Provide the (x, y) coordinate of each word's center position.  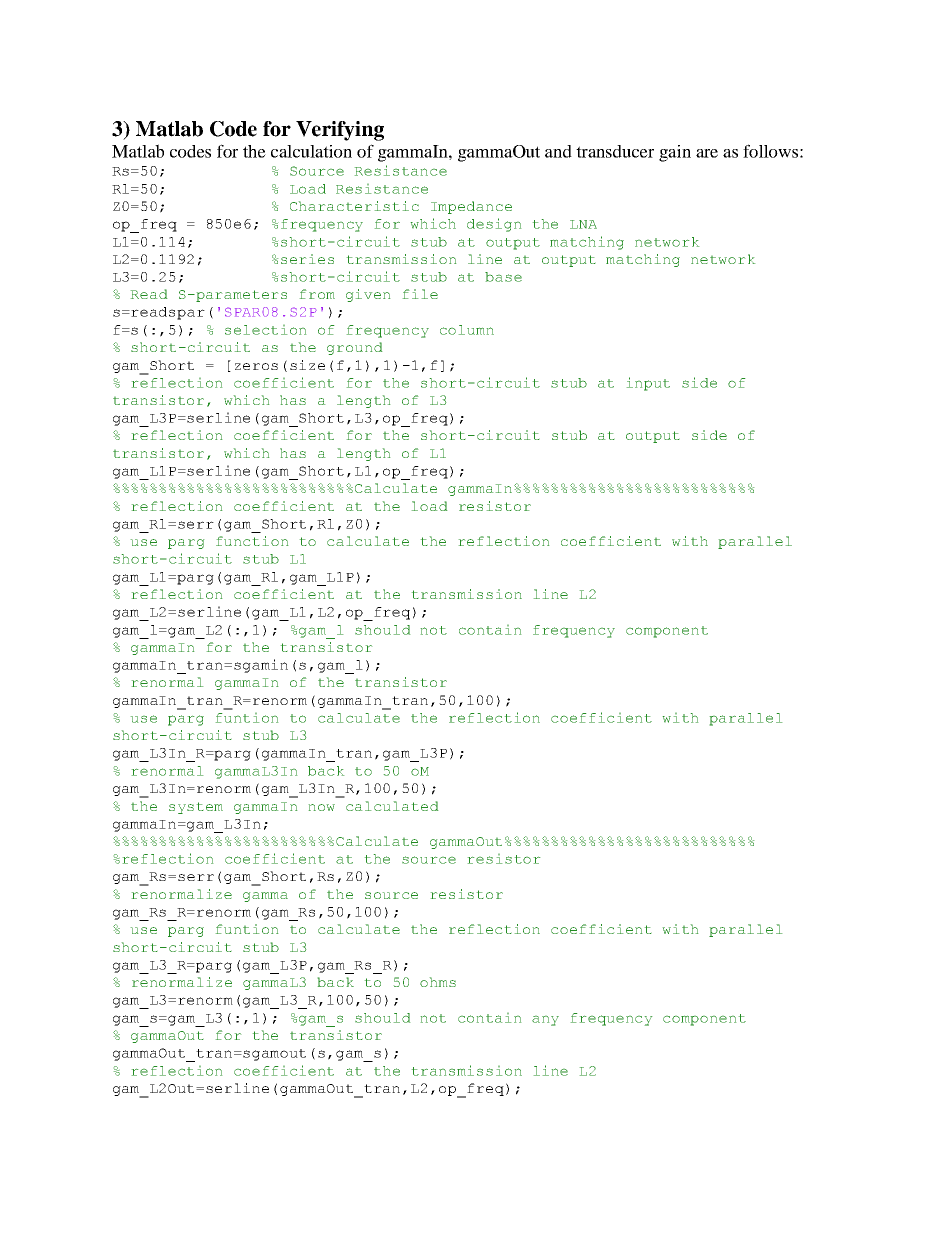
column (467, 330)
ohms (438, 982)
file (420, 294)
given (368, 295)
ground (354, 348)
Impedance (471, 207)
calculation (311, 151)
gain (675, 153)
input (648, 384)
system (196, 808)
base (503, 277)
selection (265, 330)
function (252, 541)
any (545, 1021)
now (322, 807)
